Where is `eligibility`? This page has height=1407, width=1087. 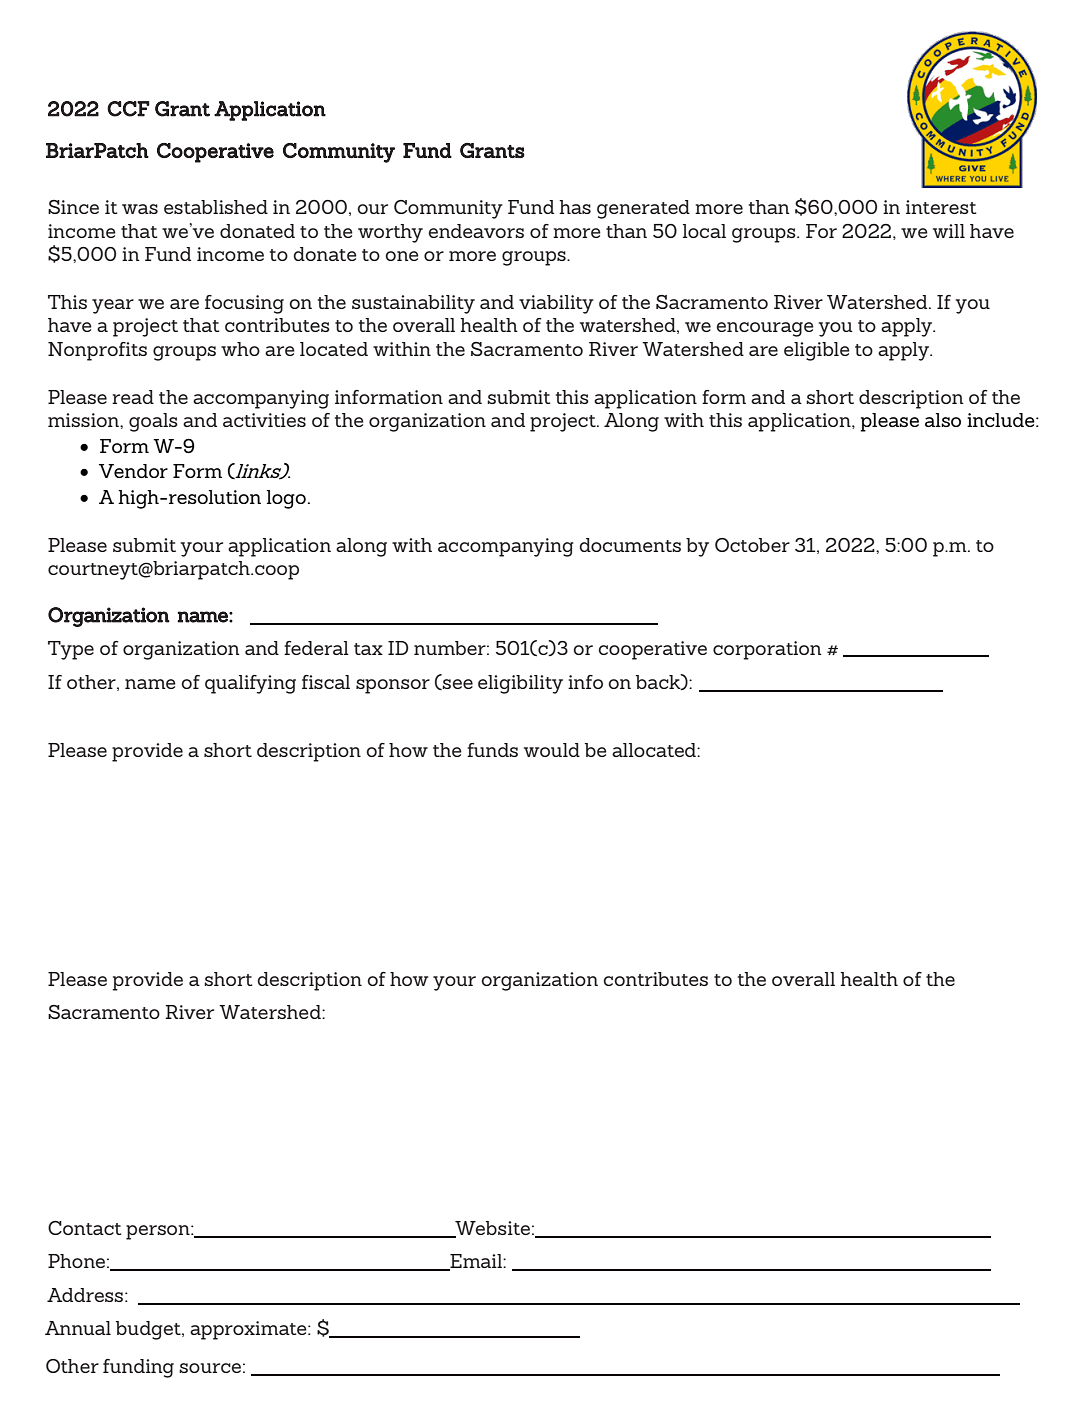 eligibility is located at coordinates (520, 684).
